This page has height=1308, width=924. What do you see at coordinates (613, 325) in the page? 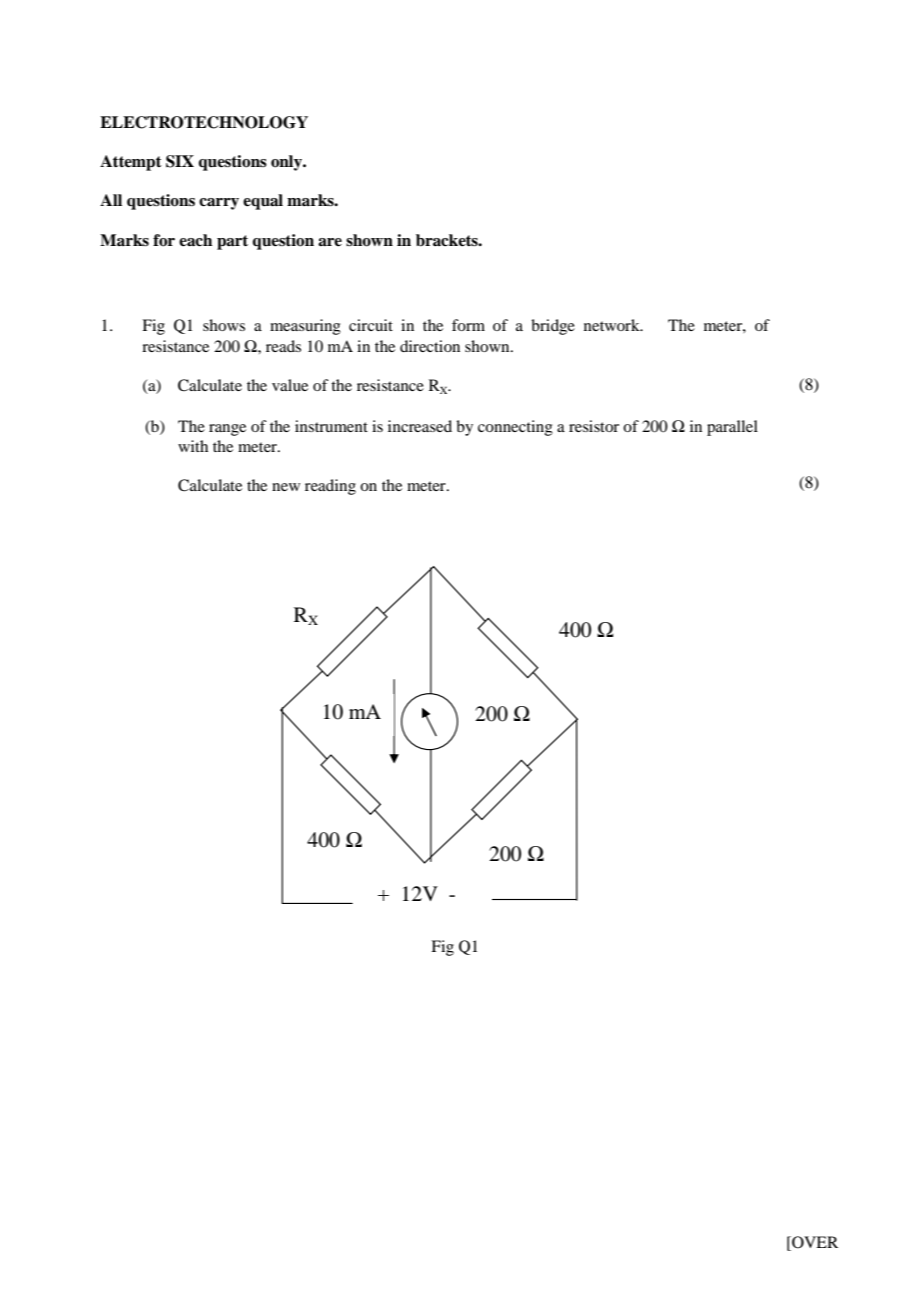
I see `network` at bounding box center [613, 325].
